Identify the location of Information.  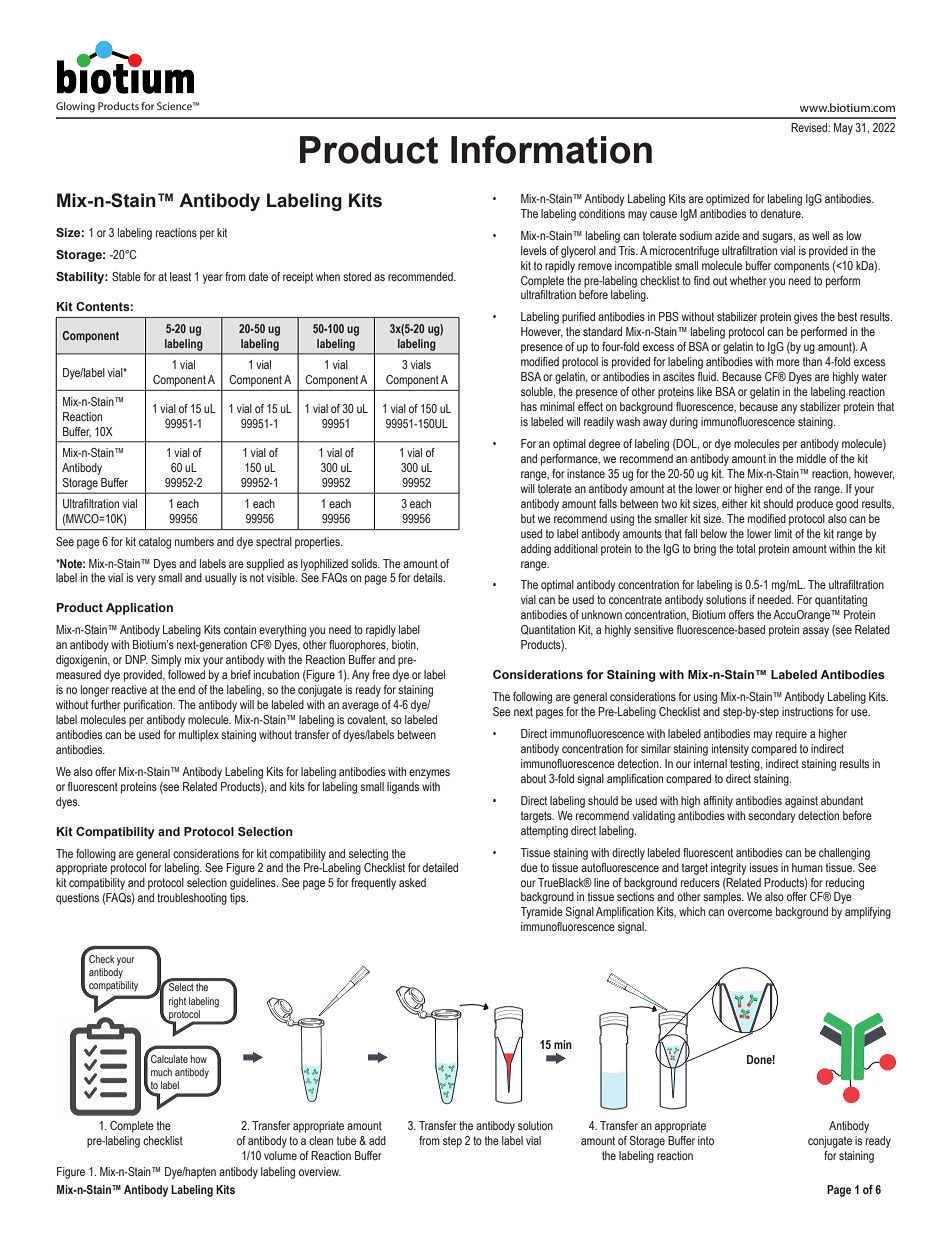
(551, 149).
